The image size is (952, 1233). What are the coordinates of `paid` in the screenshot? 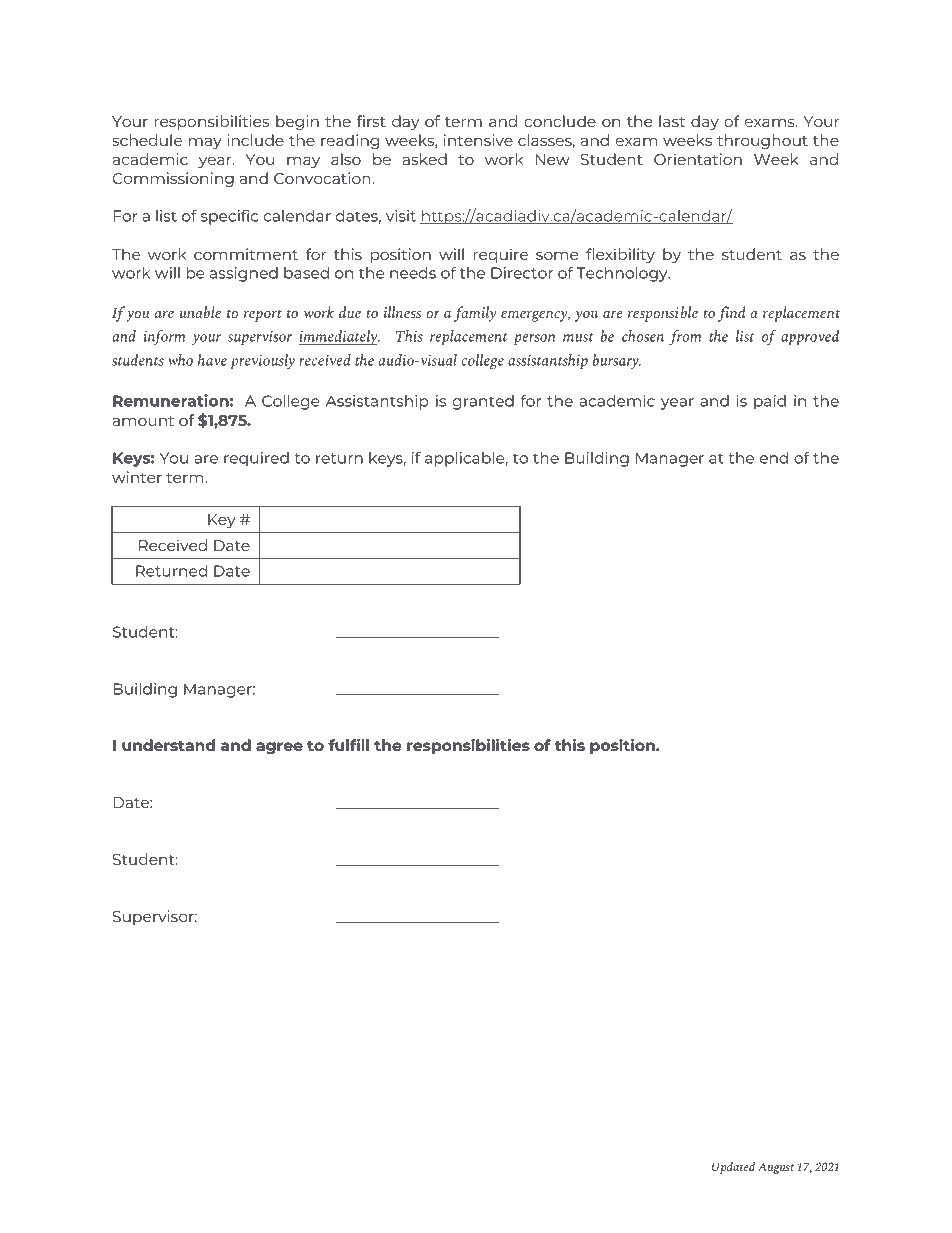 It's located at (770, 402).
